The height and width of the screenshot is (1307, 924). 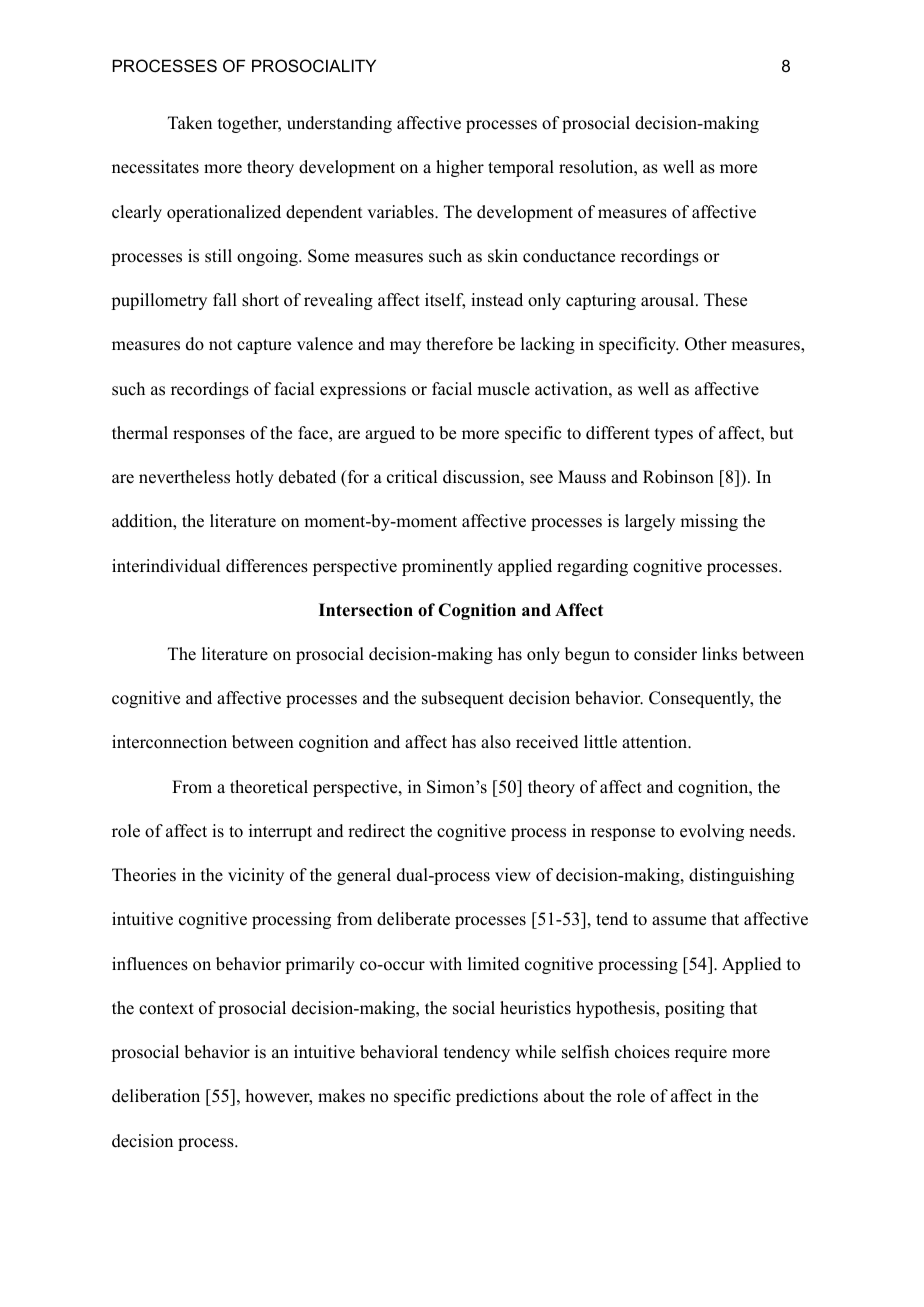 I want to click on higher, so click(x=460, y=168).
